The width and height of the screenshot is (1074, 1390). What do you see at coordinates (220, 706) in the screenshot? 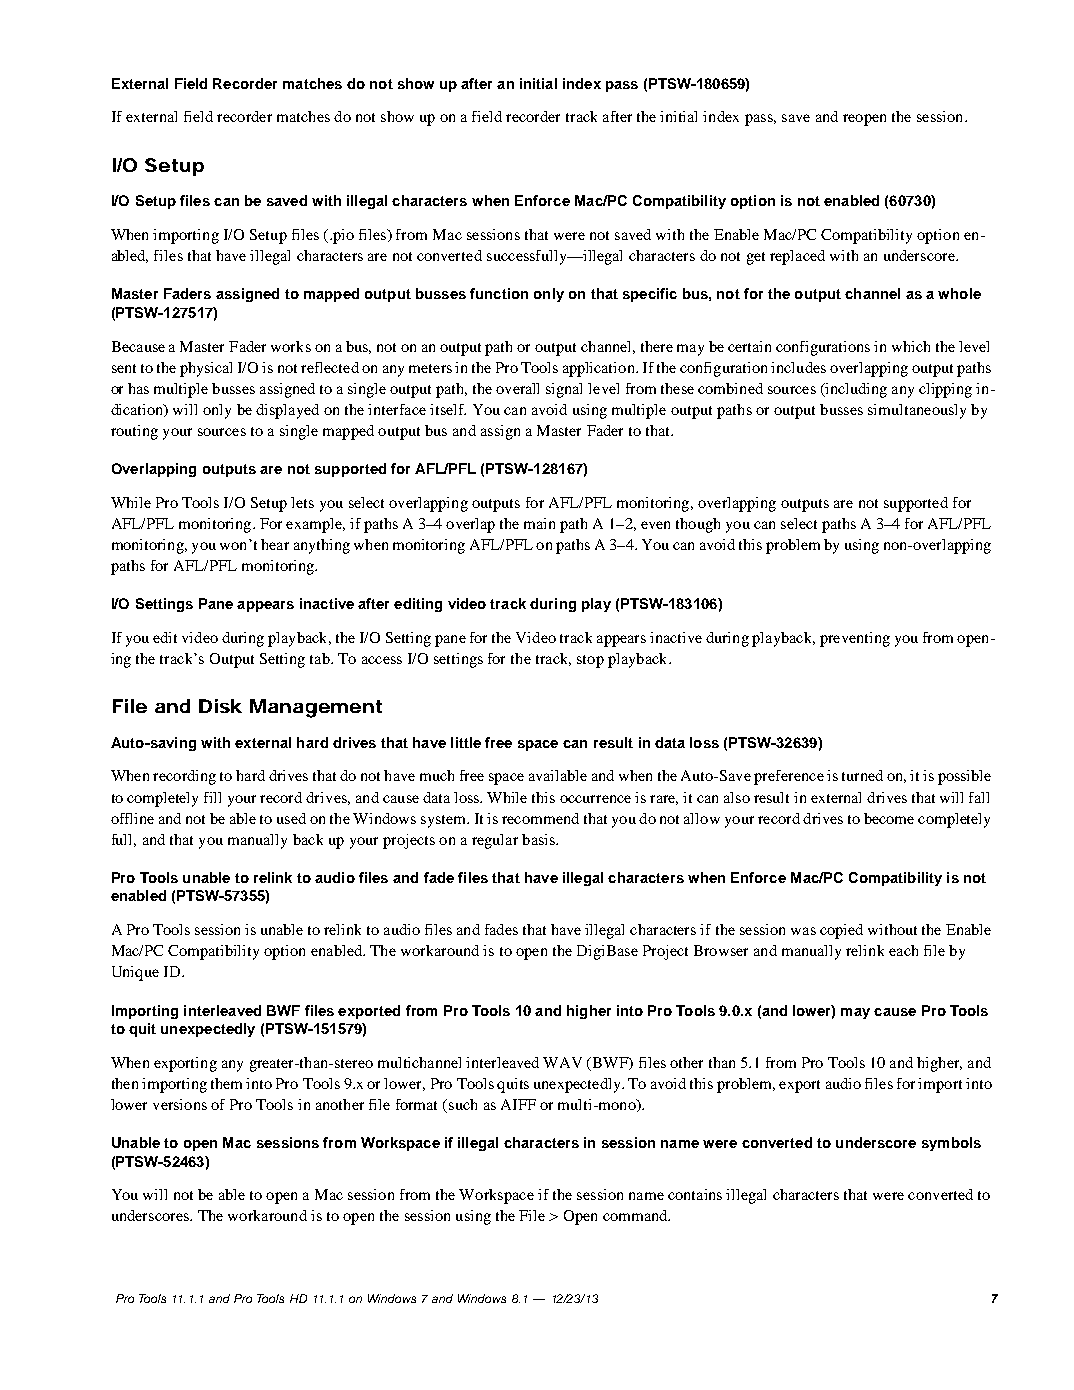
I see `Disk` at bounding box center [220, 706].
